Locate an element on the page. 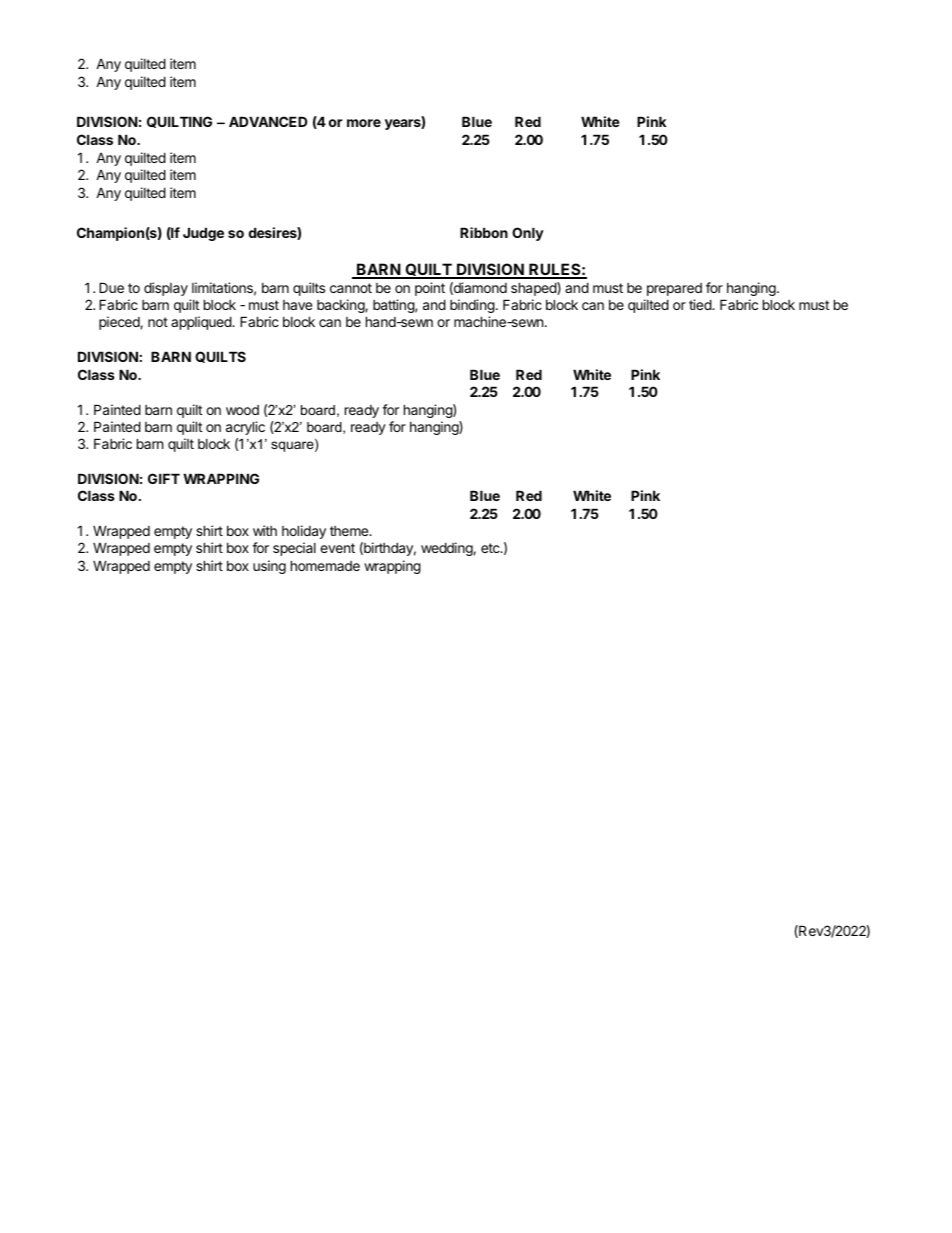 The height and width of the document is (1233, 952). wood is located at coordinates (242, 410).
